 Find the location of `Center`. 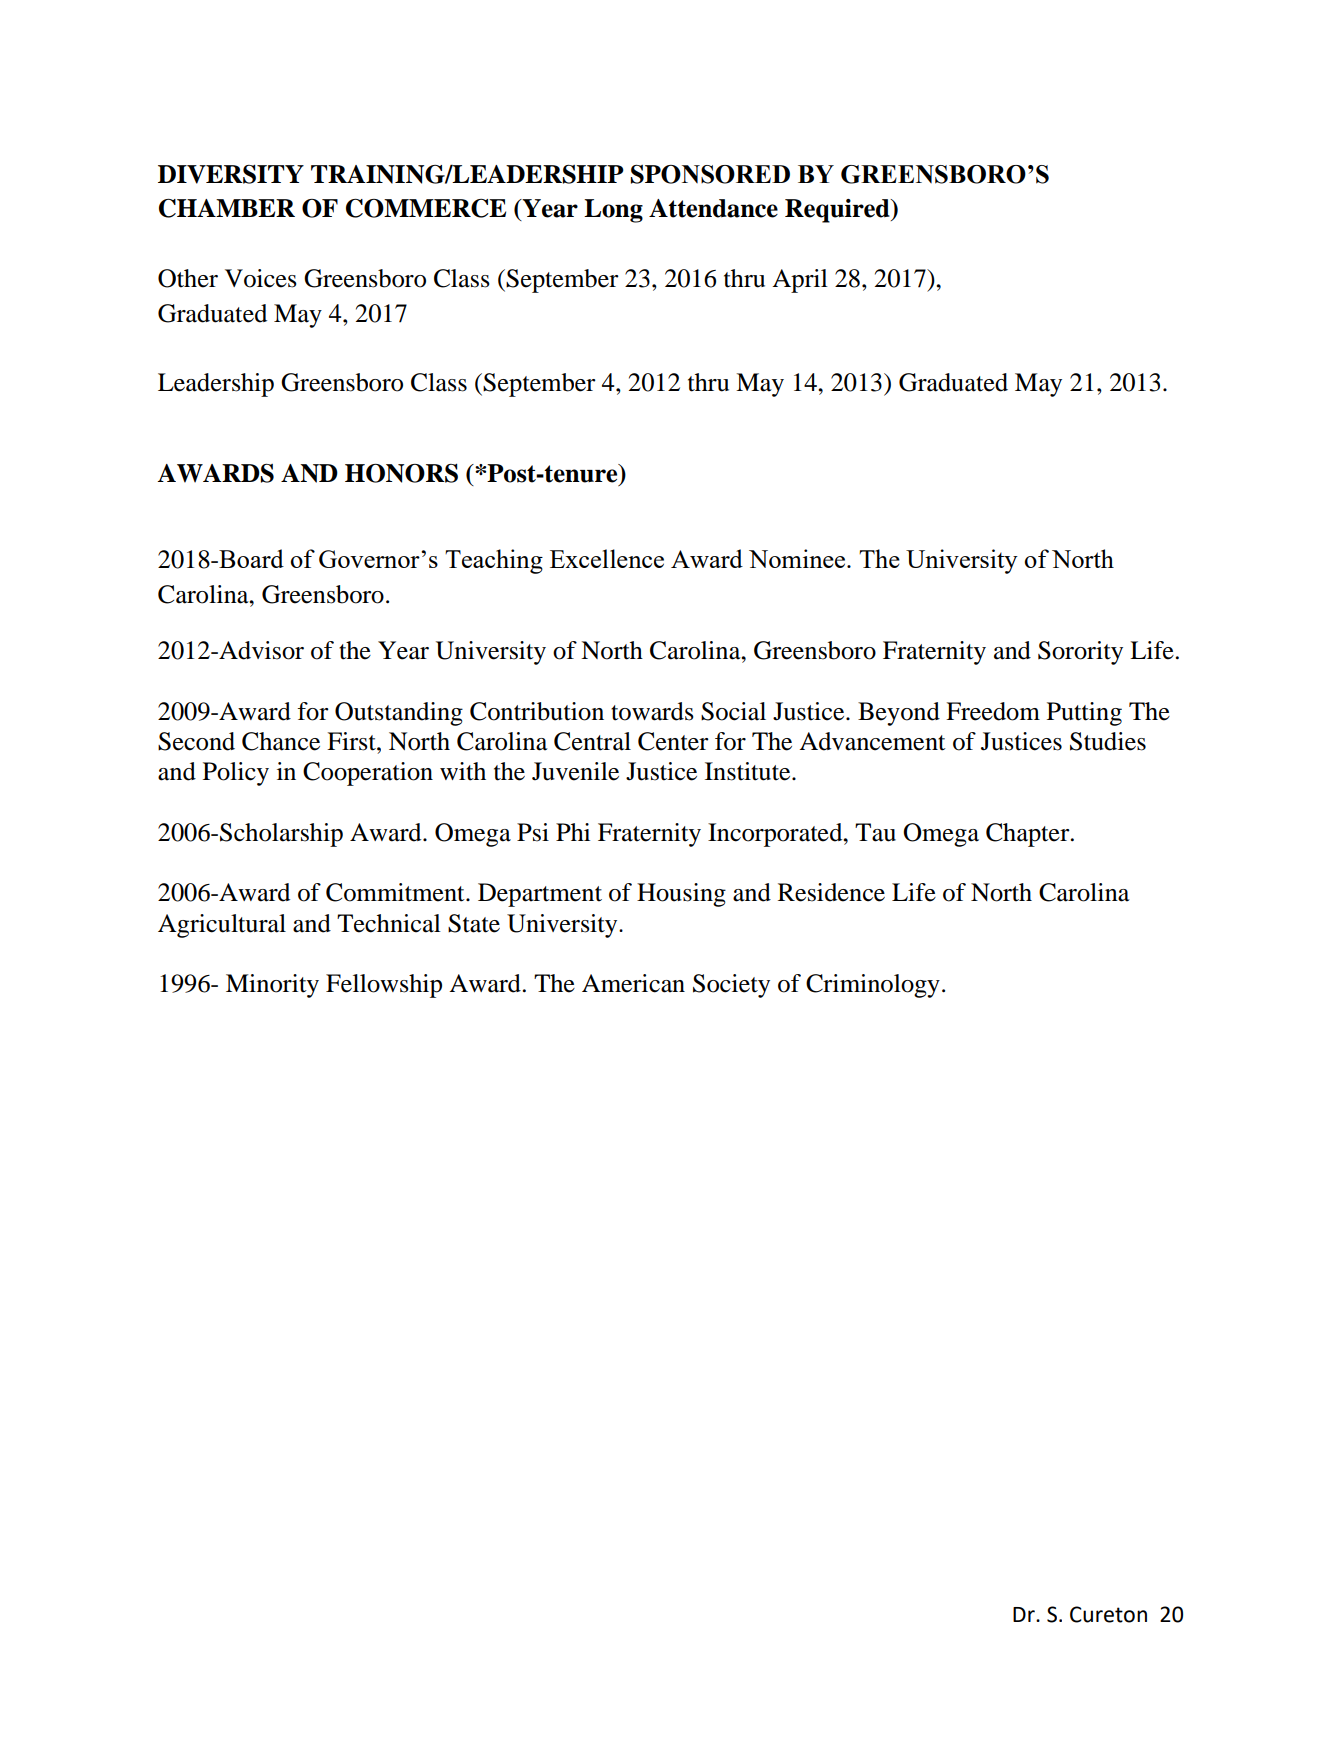

Center is located at coordinates (673, 741).
